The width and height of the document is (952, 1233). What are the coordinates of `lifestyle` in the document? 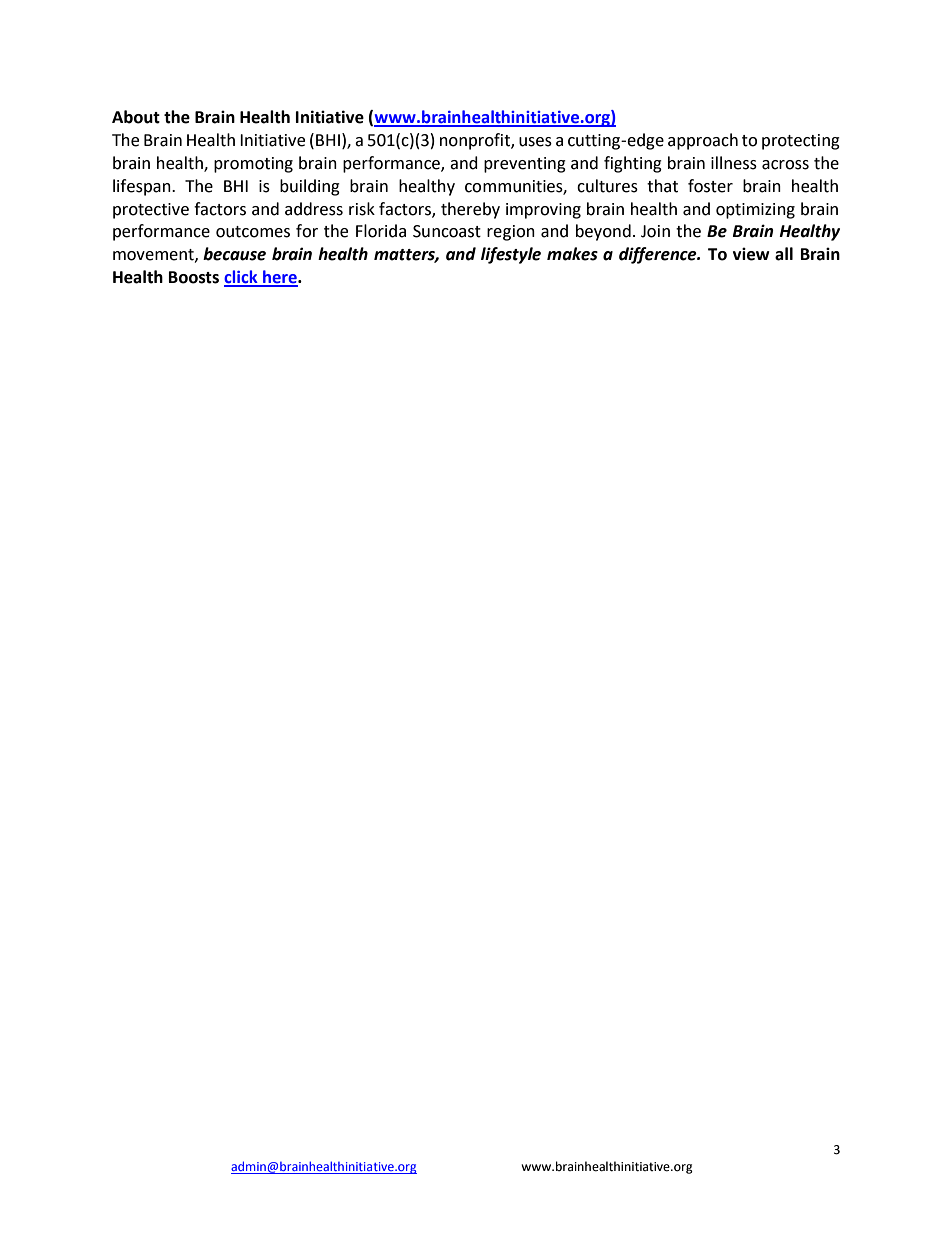 It's located at (511, 255).
